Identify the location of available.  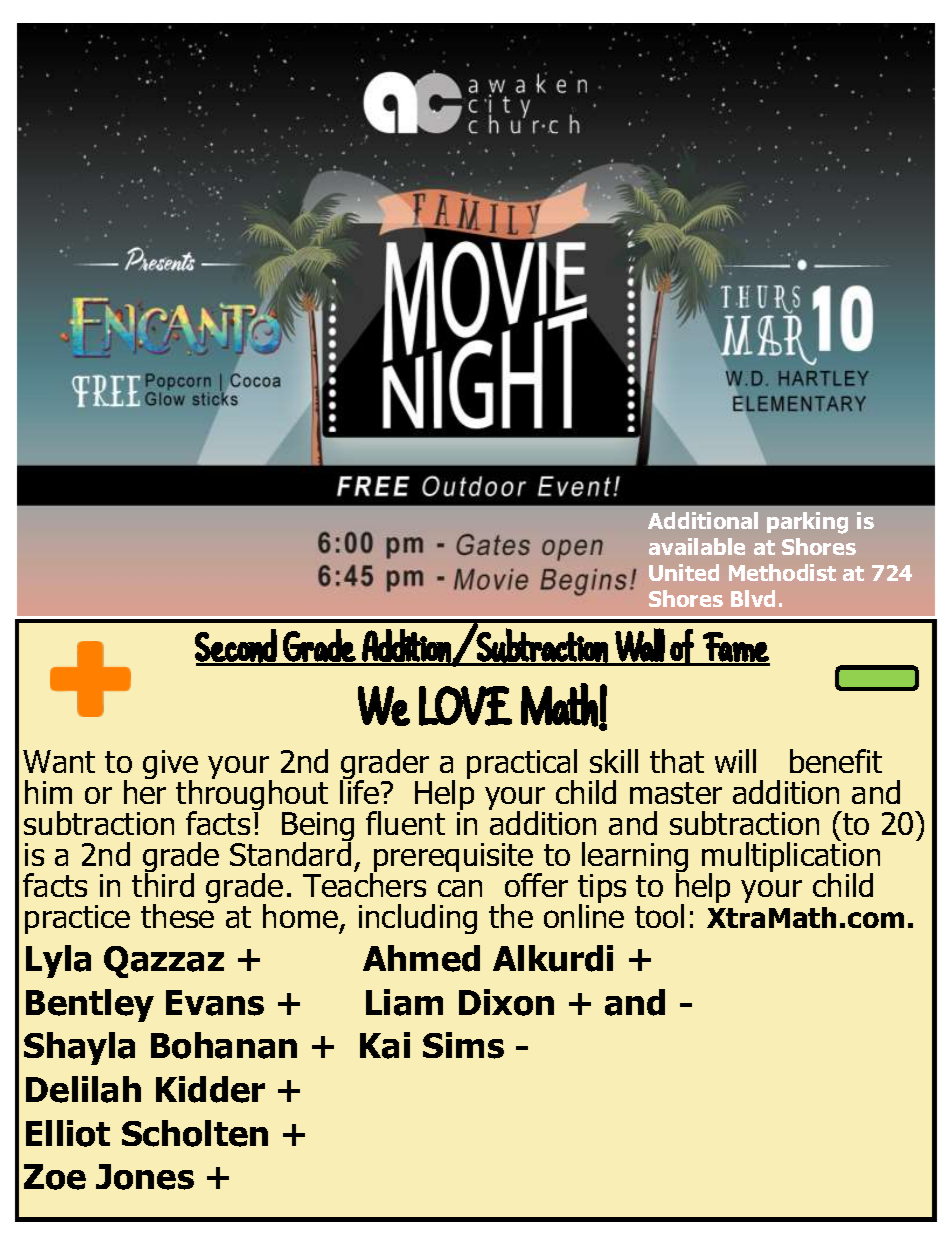
(697, 546).
